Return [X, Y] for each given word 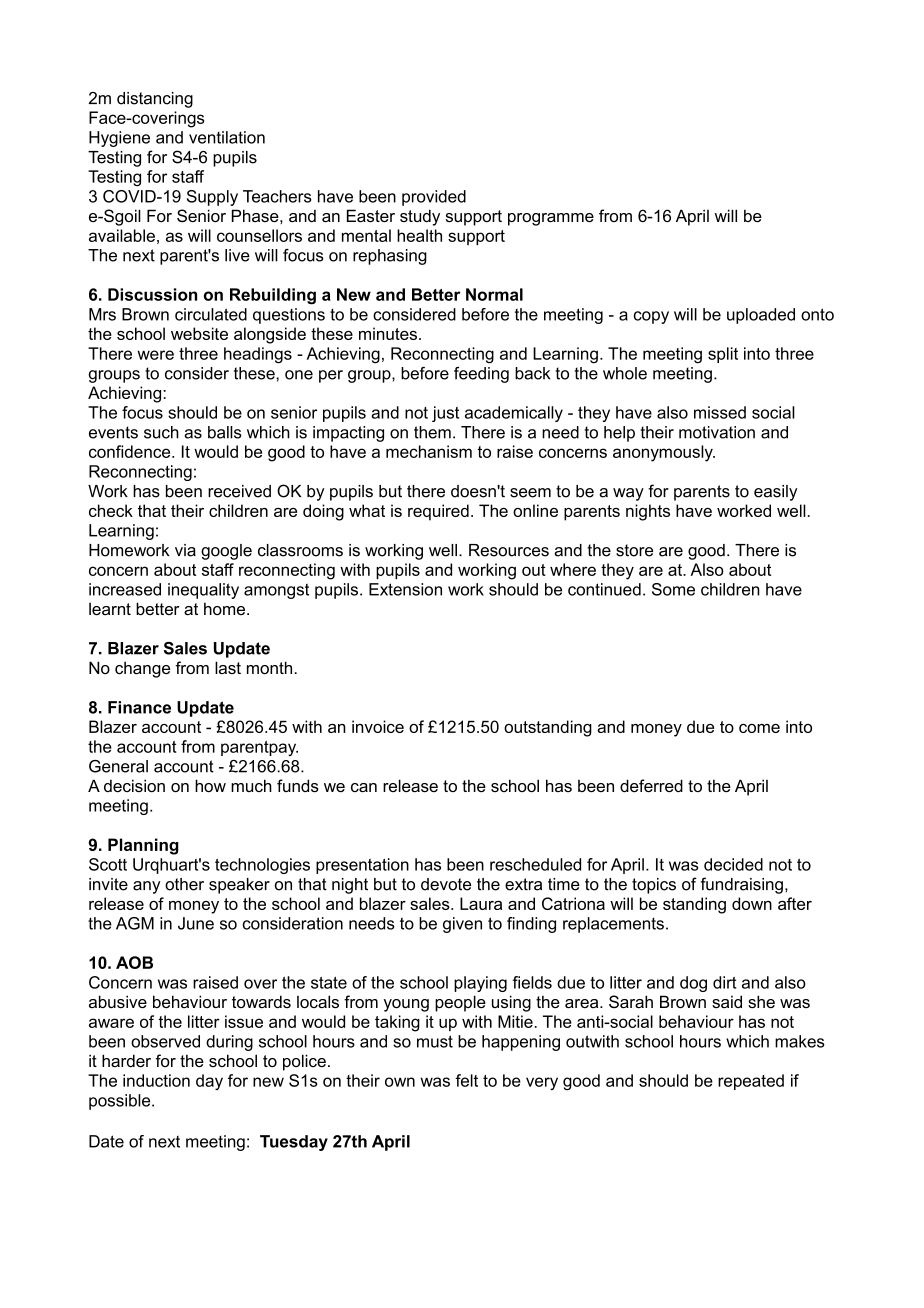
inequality [203, 591]
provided [434, 198]
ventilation [227, 137]
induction [156, 1080]
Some [673, 589]
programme [551, 219]
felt [466, 1080]
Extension [405, 589]
